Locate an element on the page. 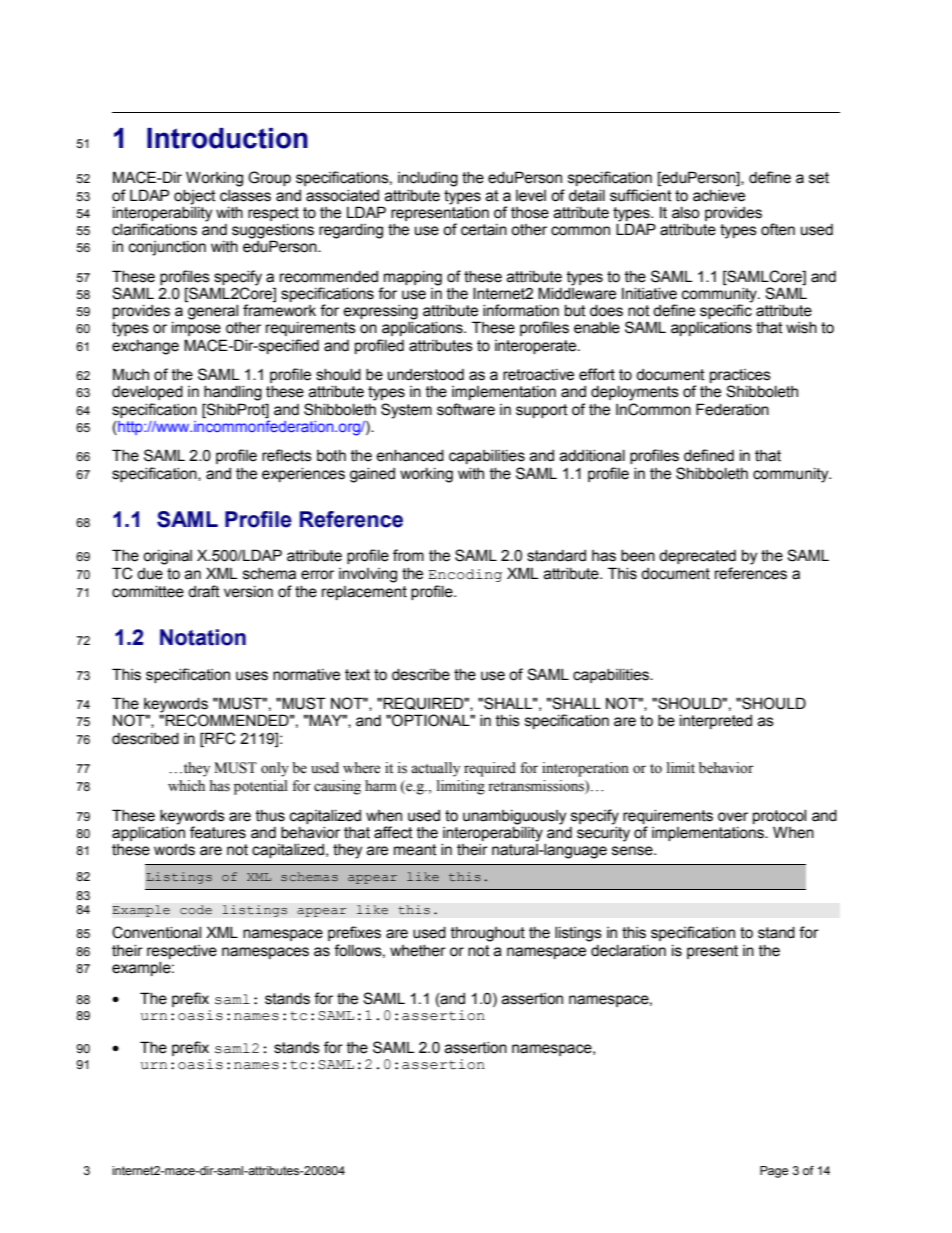 The width and height of the page is (952, 1233). software is located at coordinates (466, 409).
